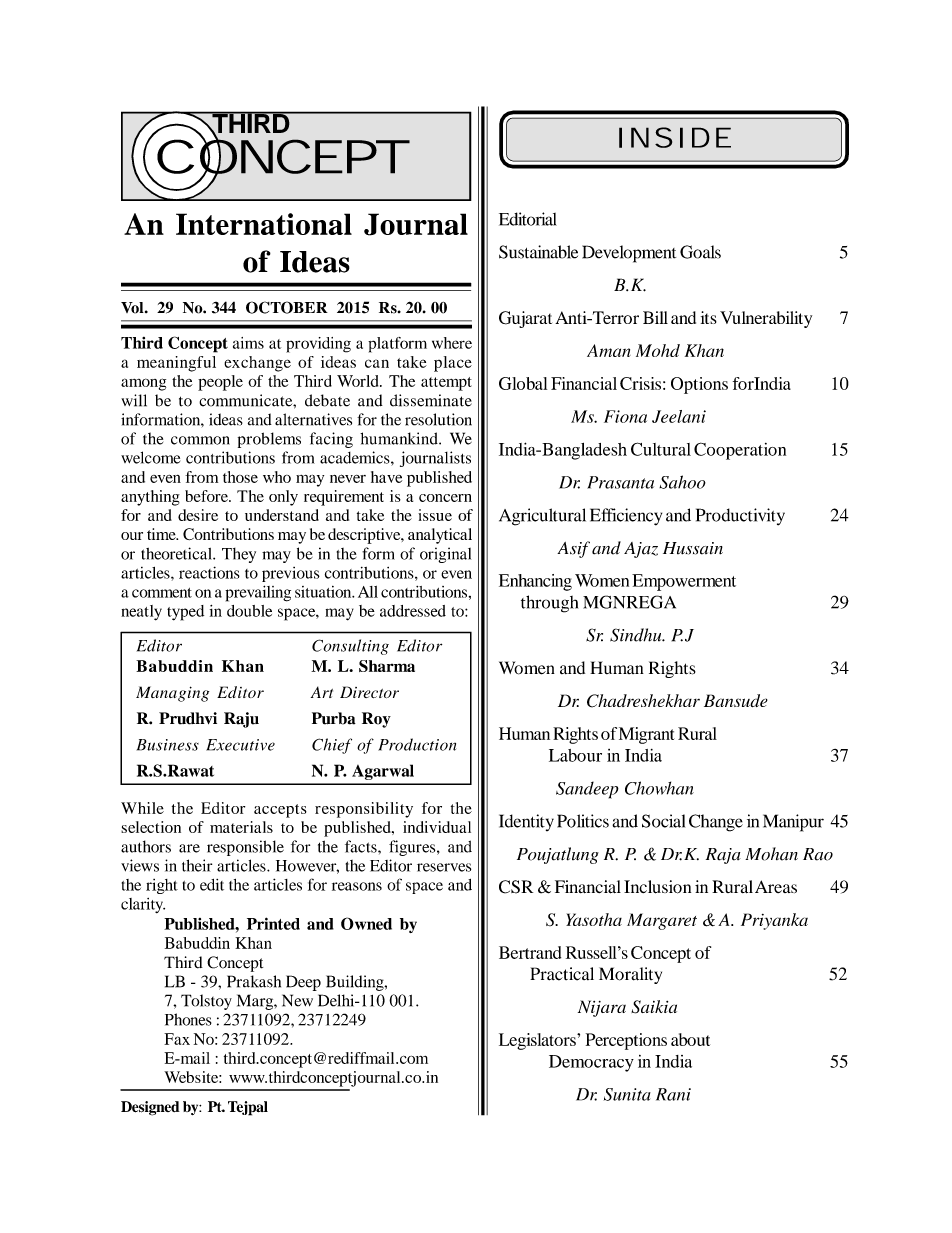 This page has width=952, height=1233. Describe the element at coordinates (684, 582) in the page. I see `Empowerment` at that location.
